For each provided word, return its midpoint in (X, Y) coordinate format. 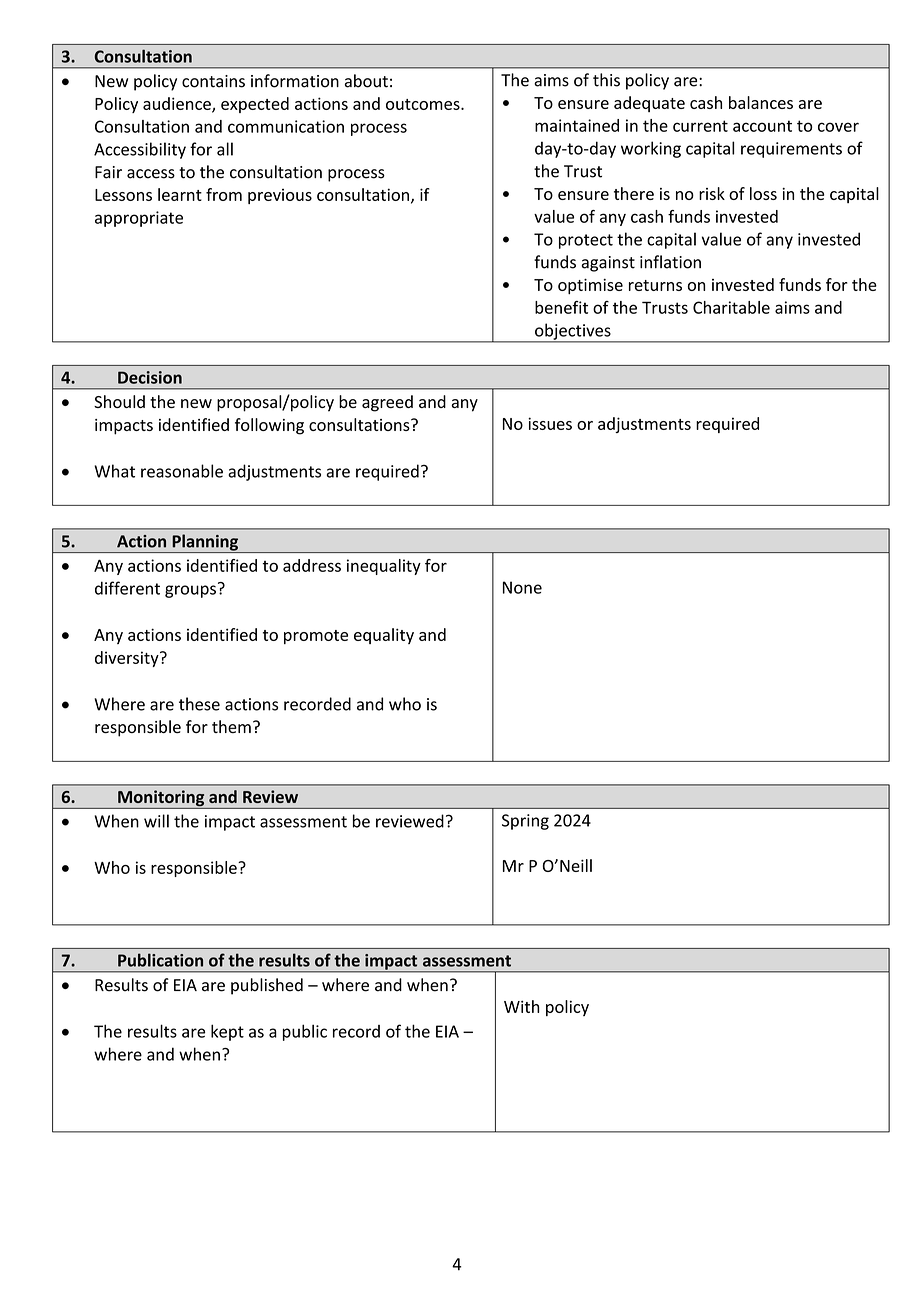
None (522, 587)
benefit (561, 307)
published (267, 986)
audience (178, 104)
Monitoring (161, 799)
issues (550, 423)
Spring (525, 822)
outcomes (424, 104)
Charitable (731, 307)
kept (227, 1032)
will (156, 821)
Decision (150, 377)
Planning (205, 543)
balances (761, 102)
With (521, 1006)
